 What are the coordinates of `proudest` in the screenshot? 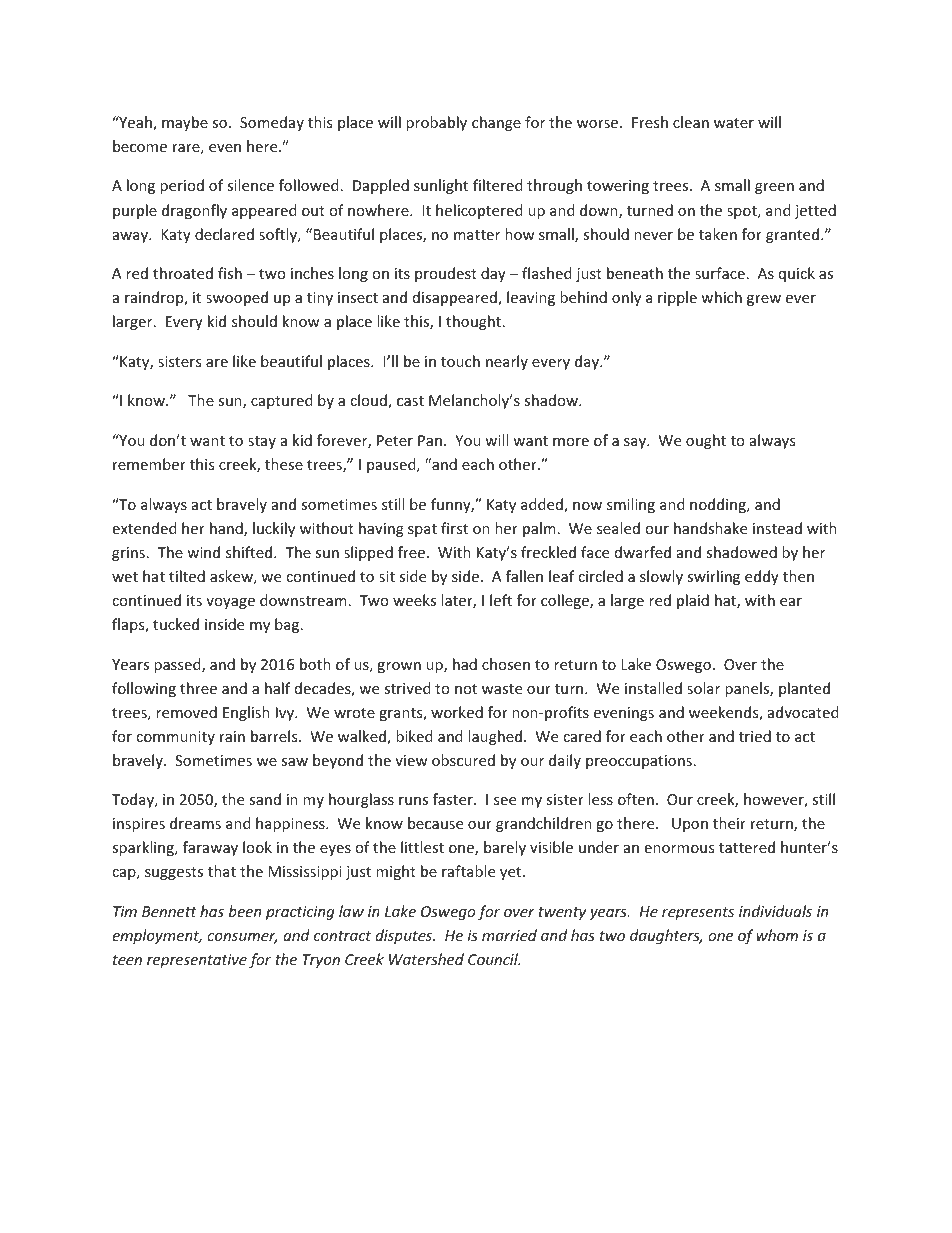 It's located at (446, 274).
